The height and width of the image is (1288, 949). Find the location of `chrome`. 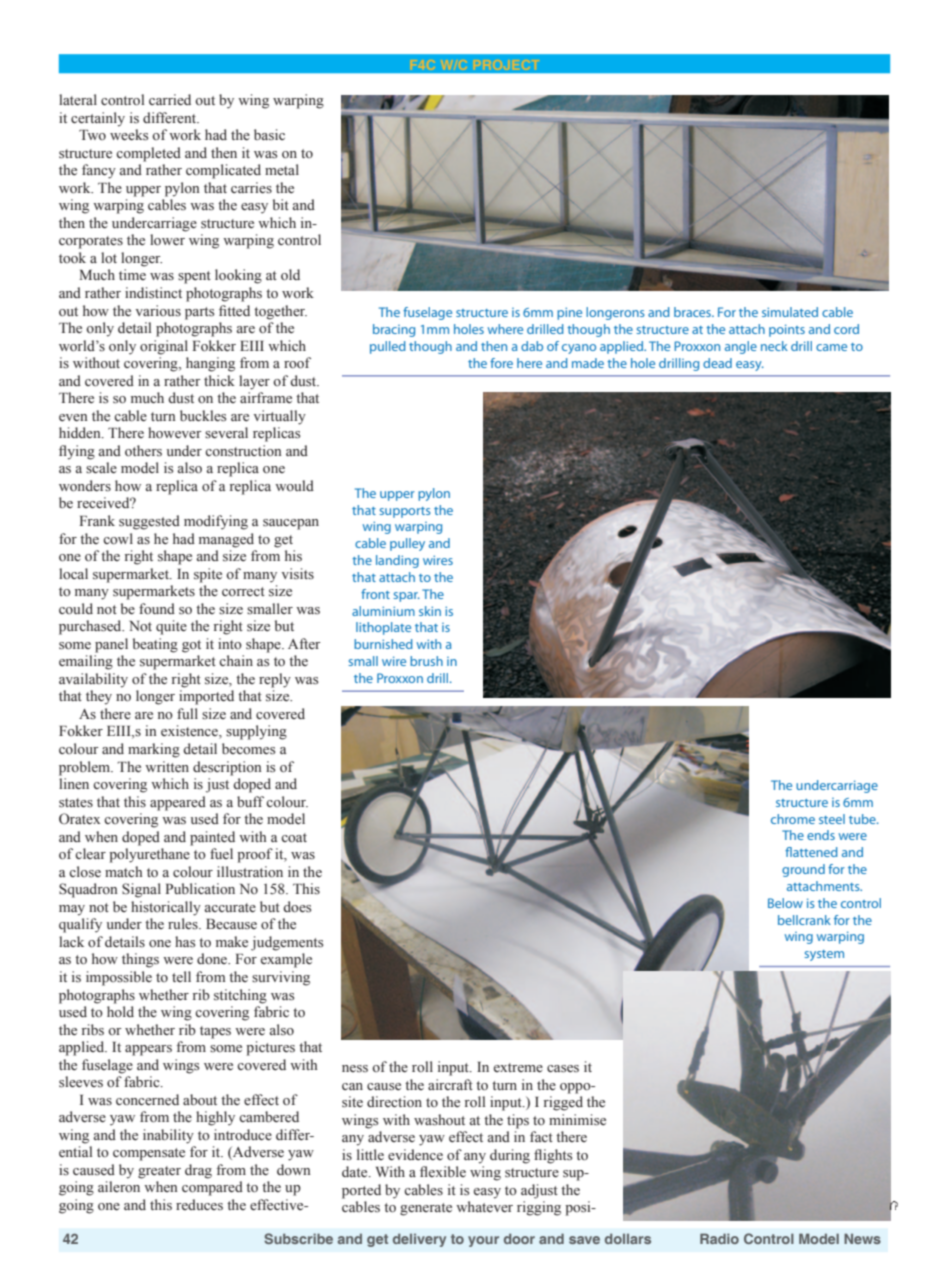

chrome is located at coordinates (793, 819).
